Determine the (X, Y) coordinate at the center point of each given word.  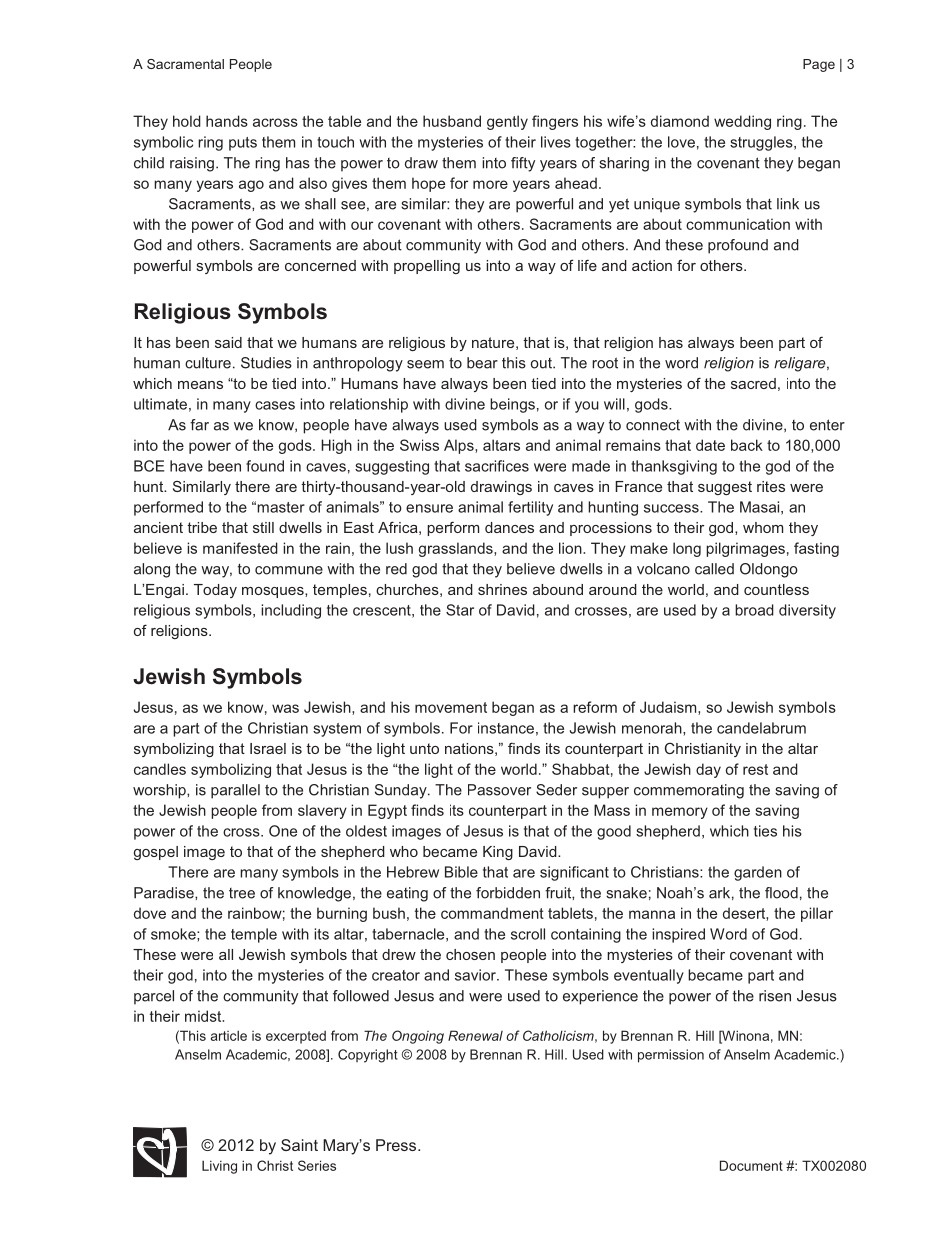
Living (219, 1167)
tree (242, 893)
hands (227, 121)
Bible (461, 872)
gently (507, 122)
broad (754, 610)
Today (215, 591)
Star (460, 610)
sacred (753, 383)
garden (758, 873)
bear (482, 363)
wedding (742, 122)
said (228, 342)
